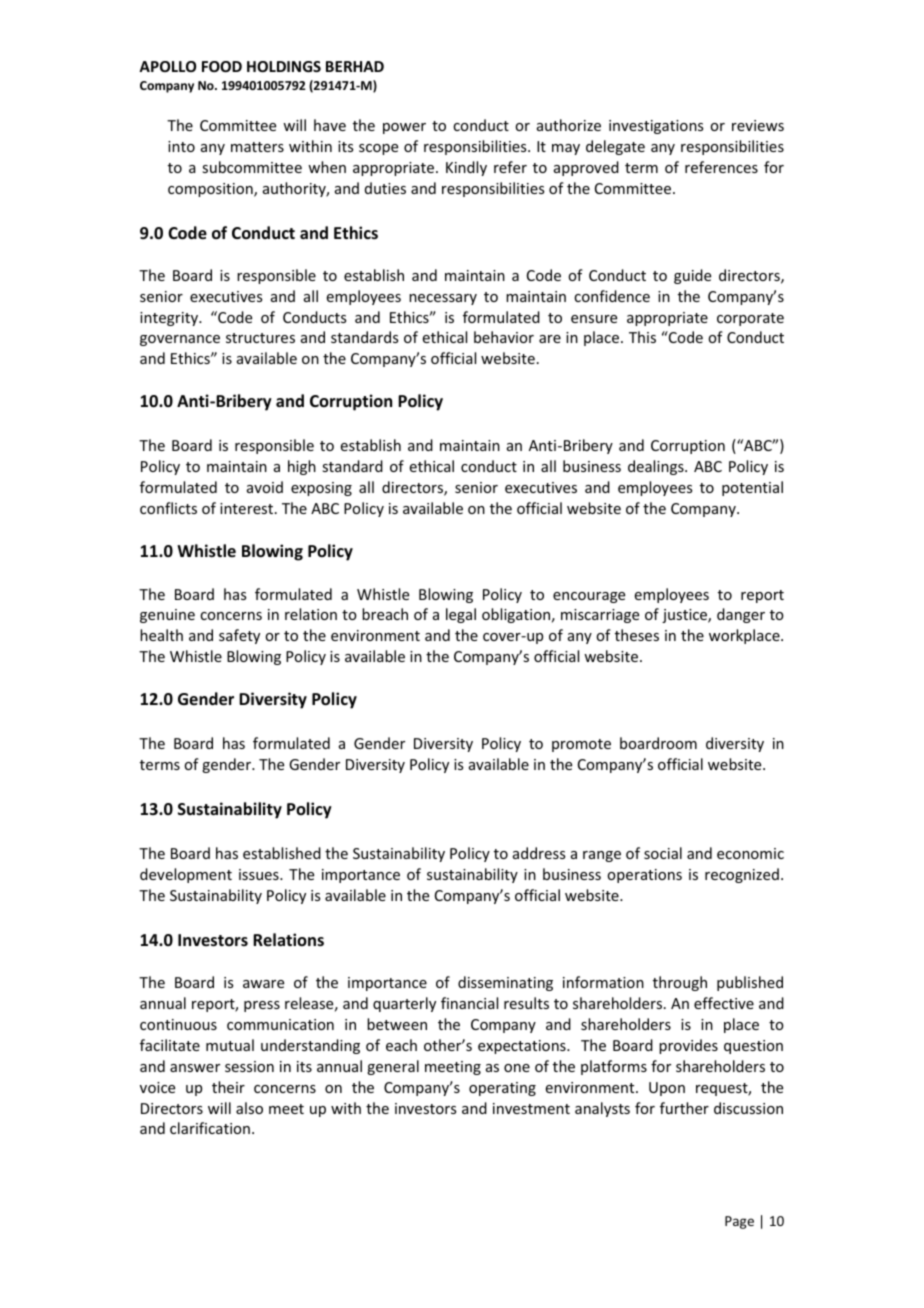 This screenshot has width=924, height=1308. Describe the element at coordinates (265, 487) in the screenshot. I see `avoid` at that location.
